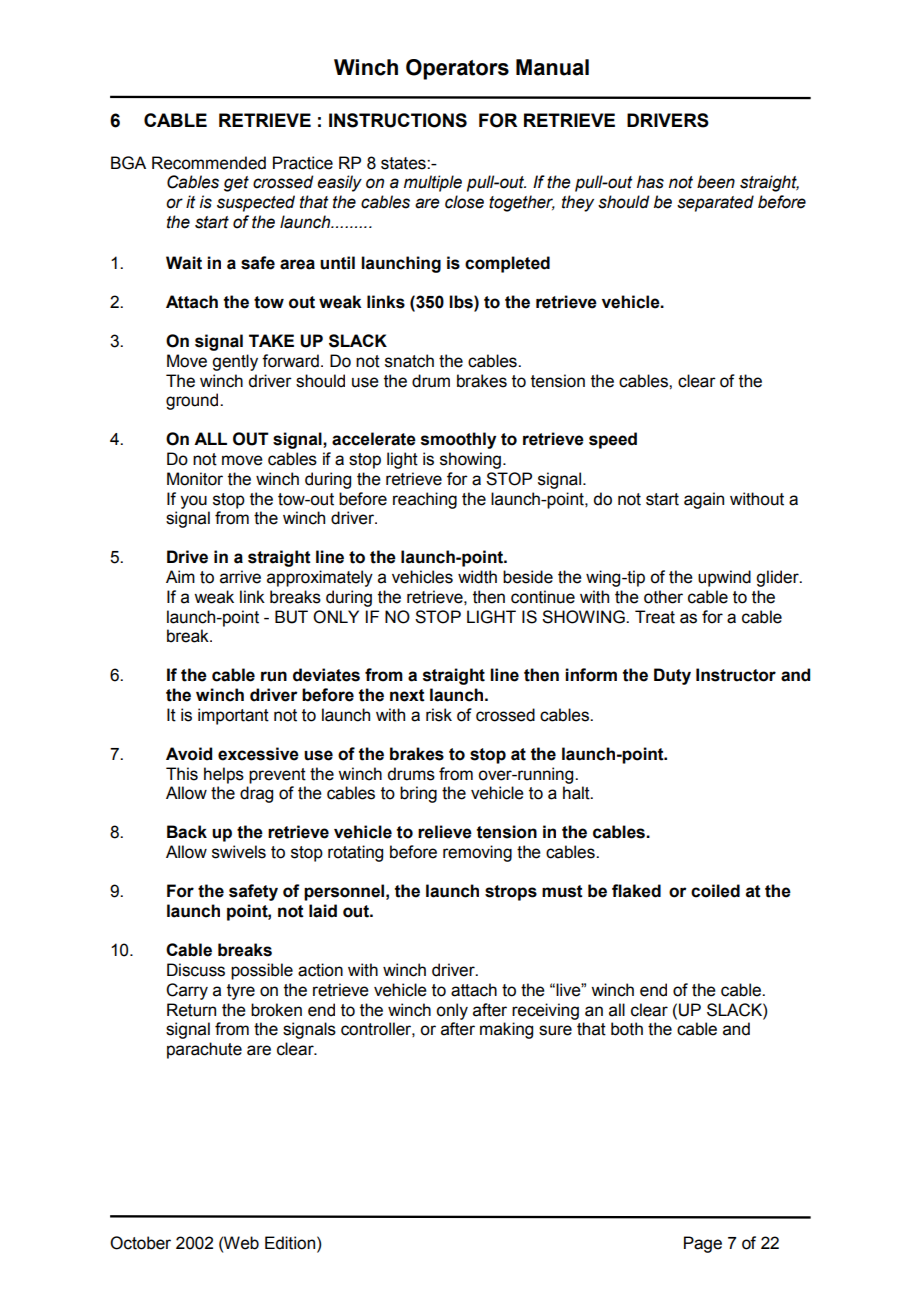 Image resolution: width=924 pixels, height=1308 pixels. I want to click on Operators, so click(457, 69).
